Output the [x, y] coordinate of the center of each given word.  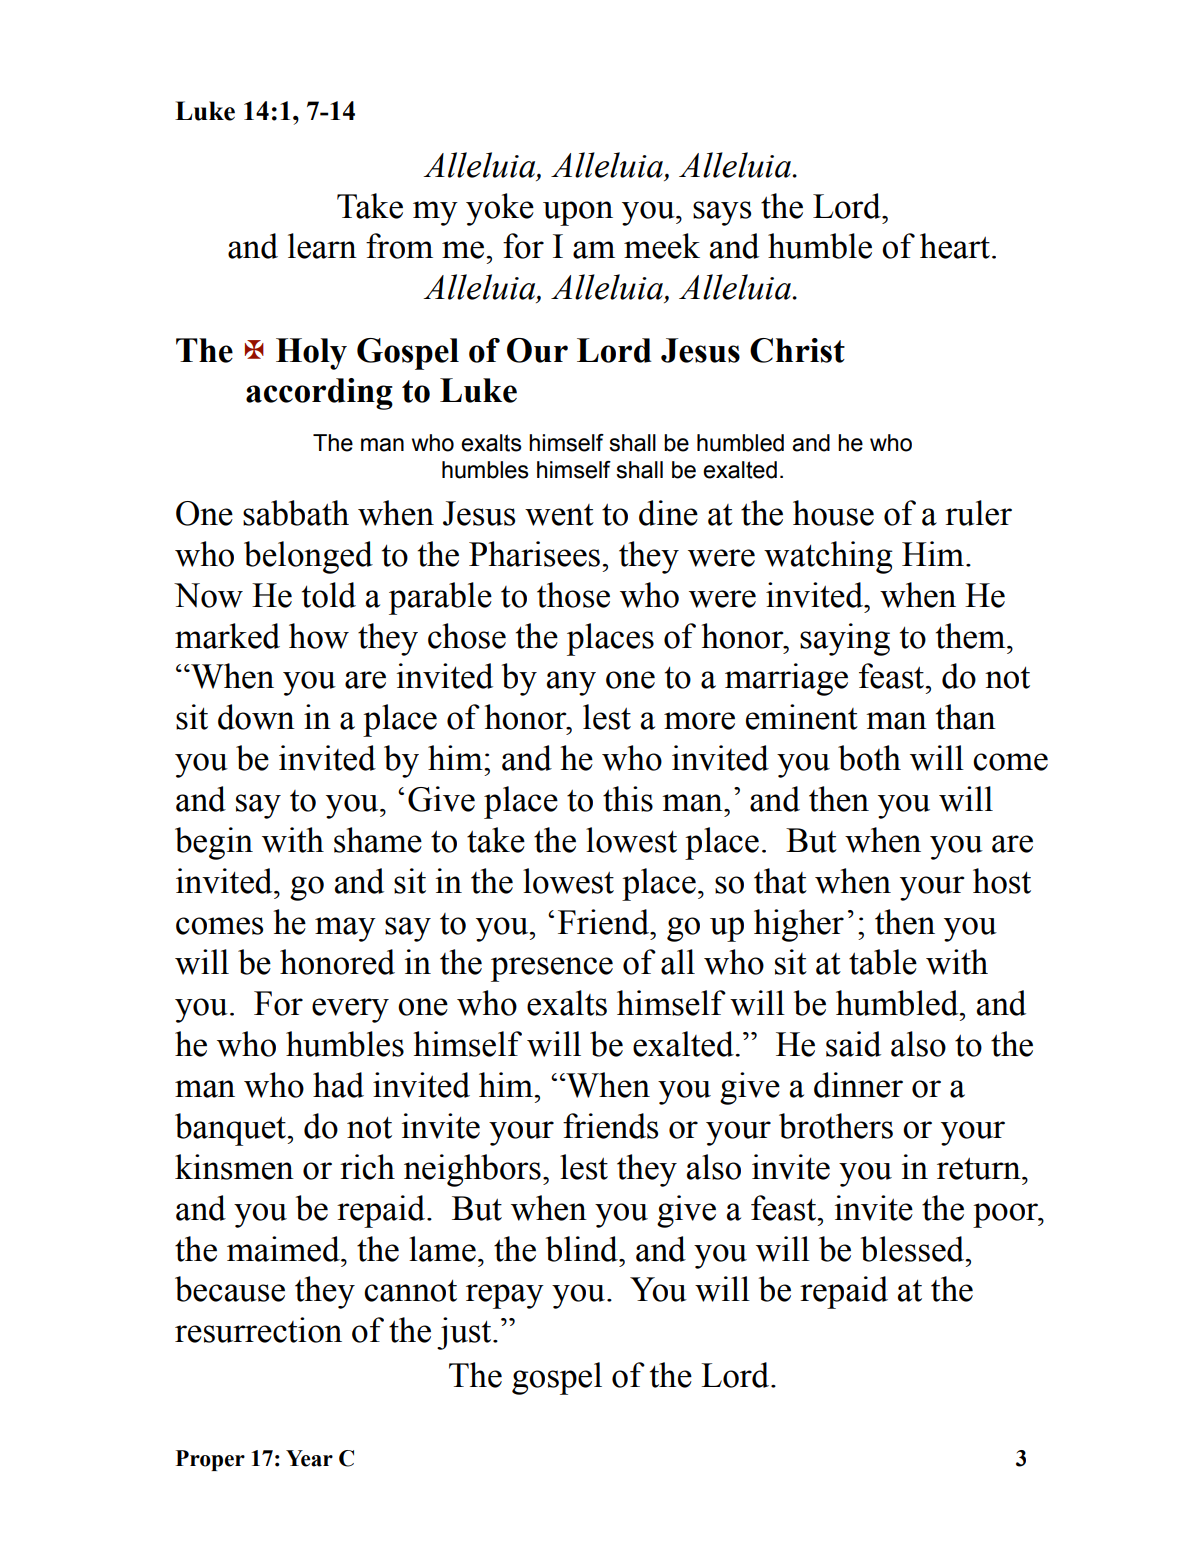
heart [955, 246]
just [465, 1333]
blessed [914, 1249]
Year [309, 1458]
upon [578, 213]
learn [322, 246]
